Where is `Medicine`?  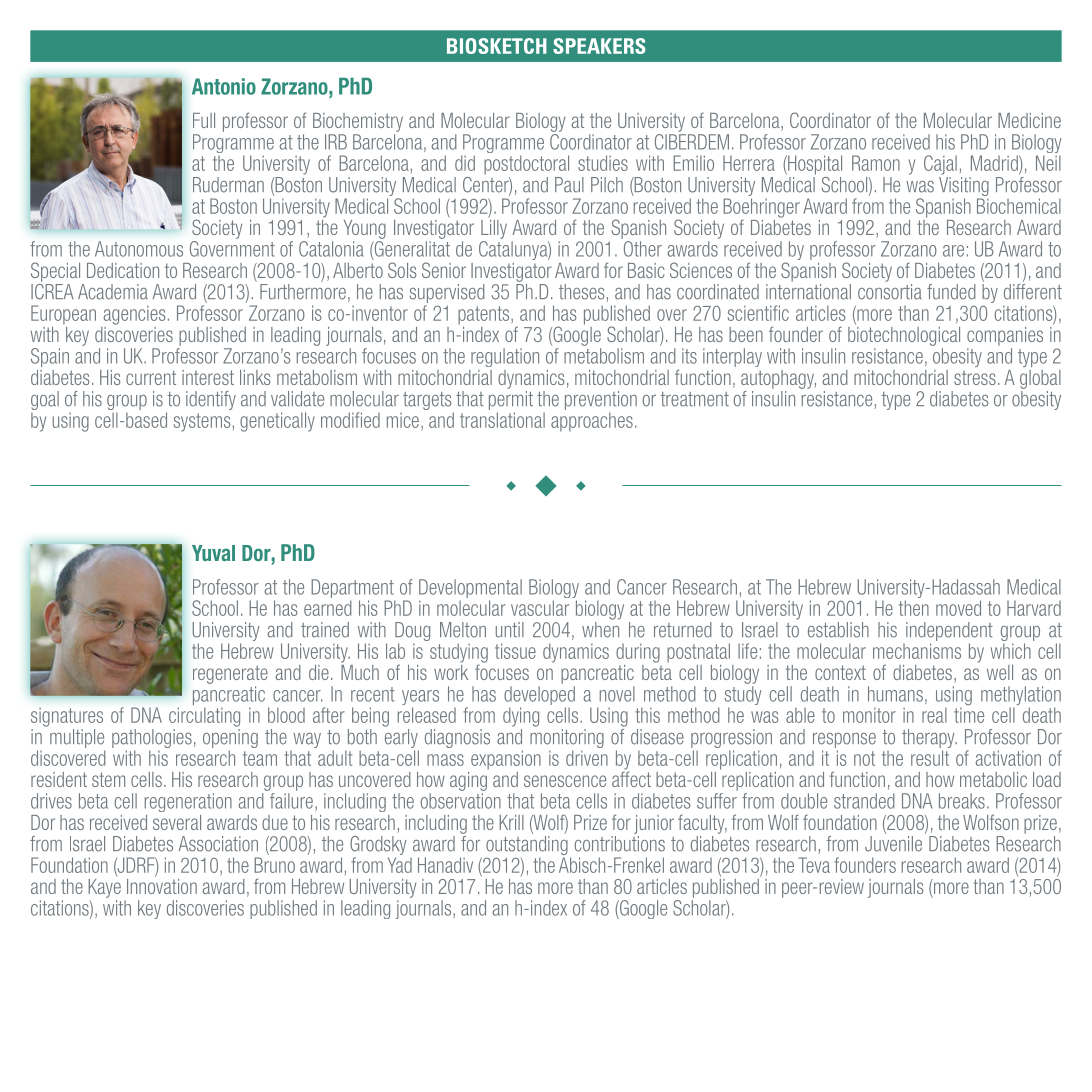
Medicine is located at coordinates (1029, 120).
